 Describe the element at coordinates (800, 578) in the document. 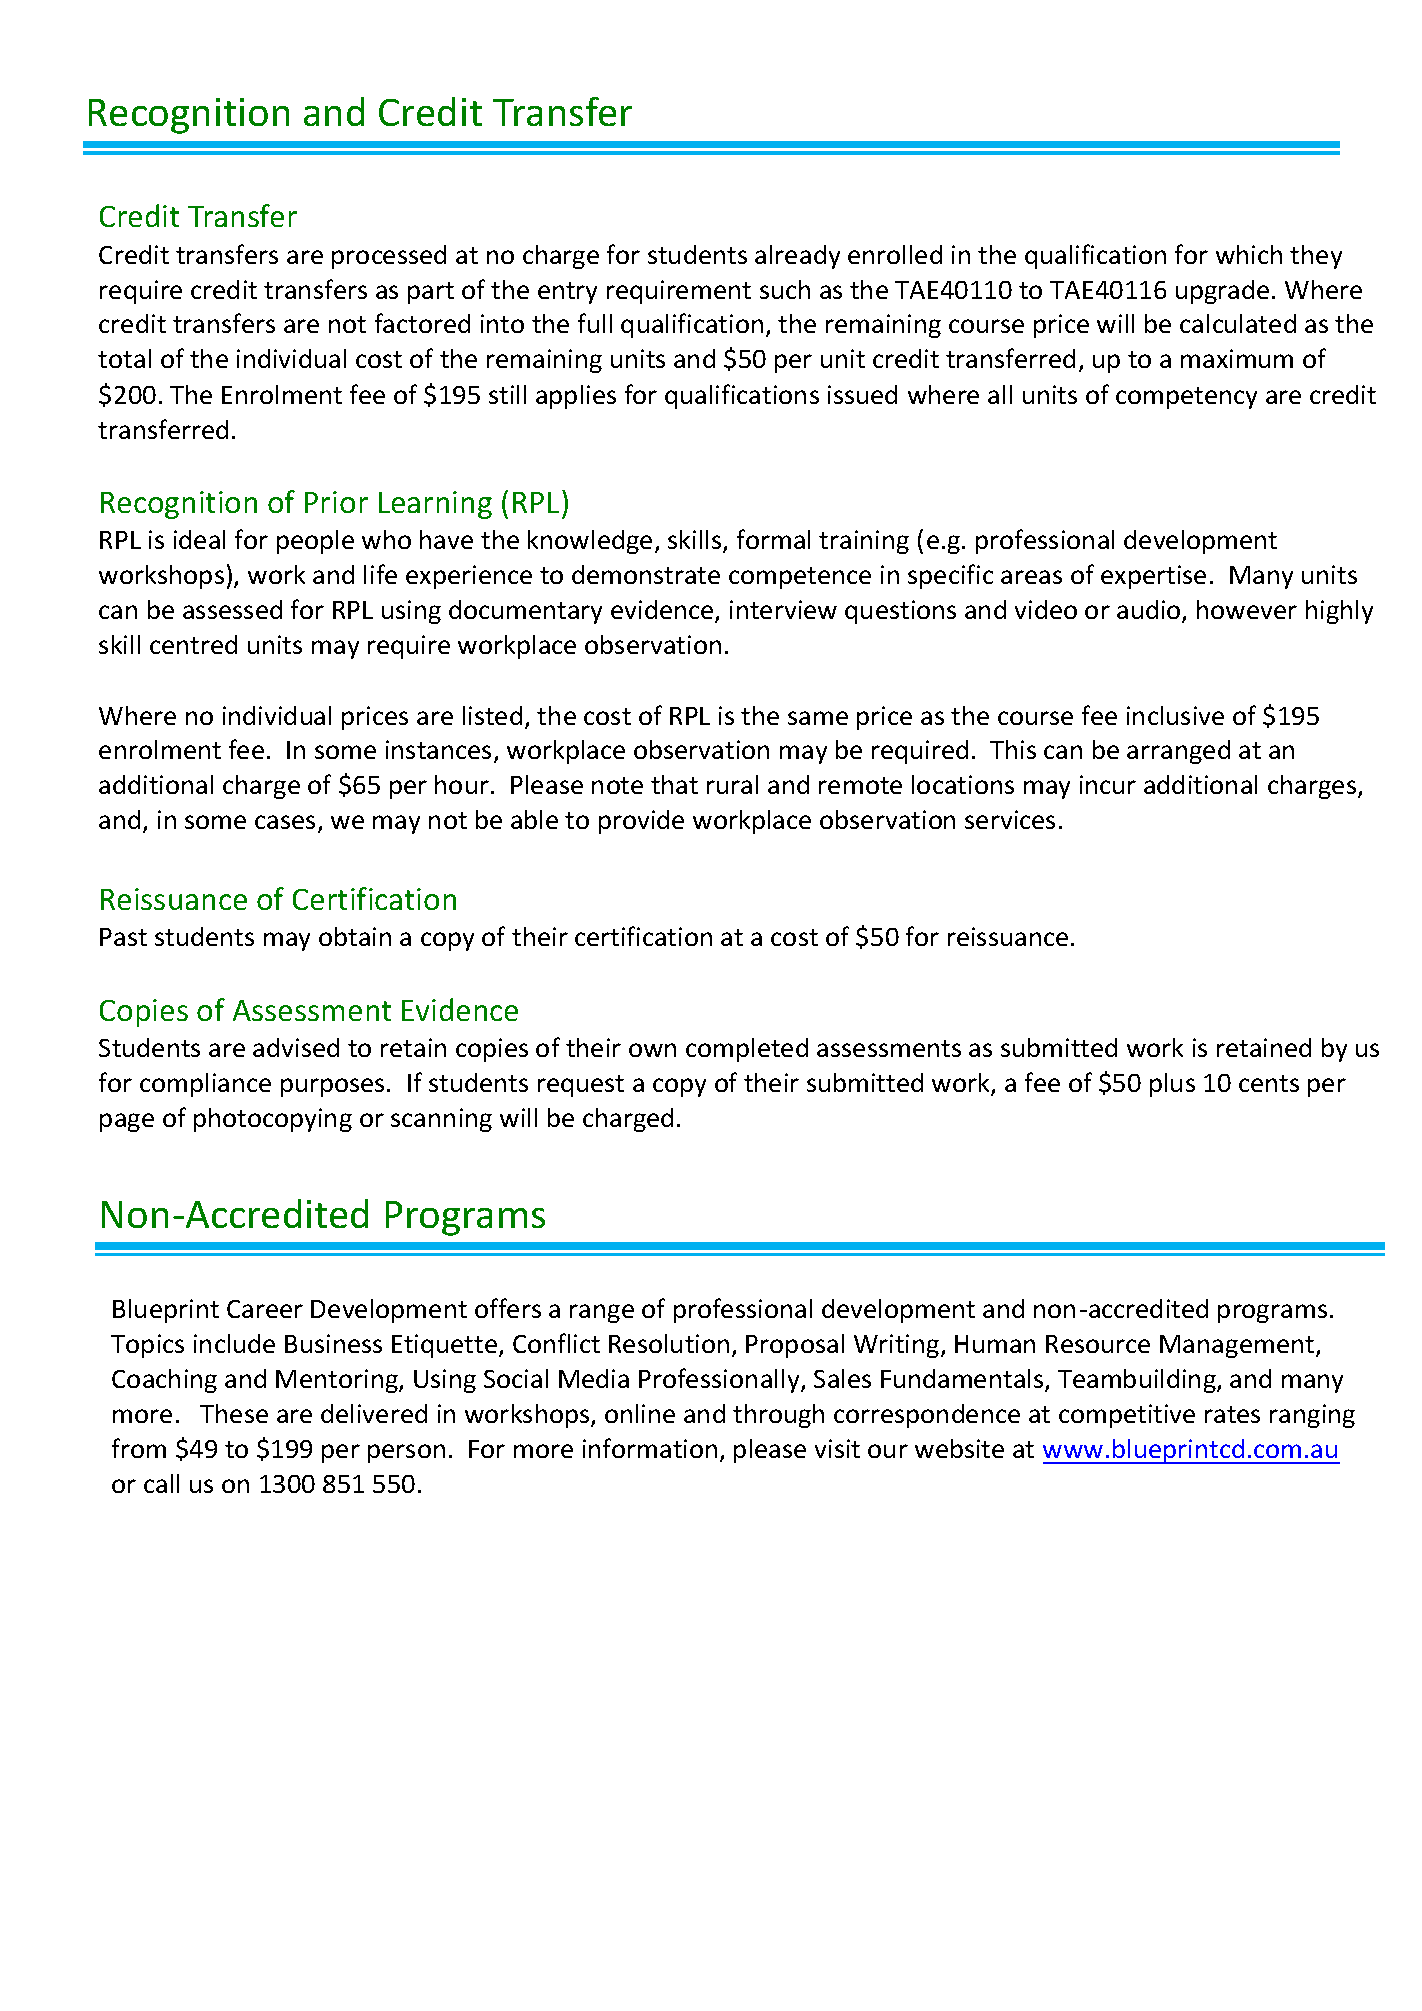

I see `competence` at that location.
